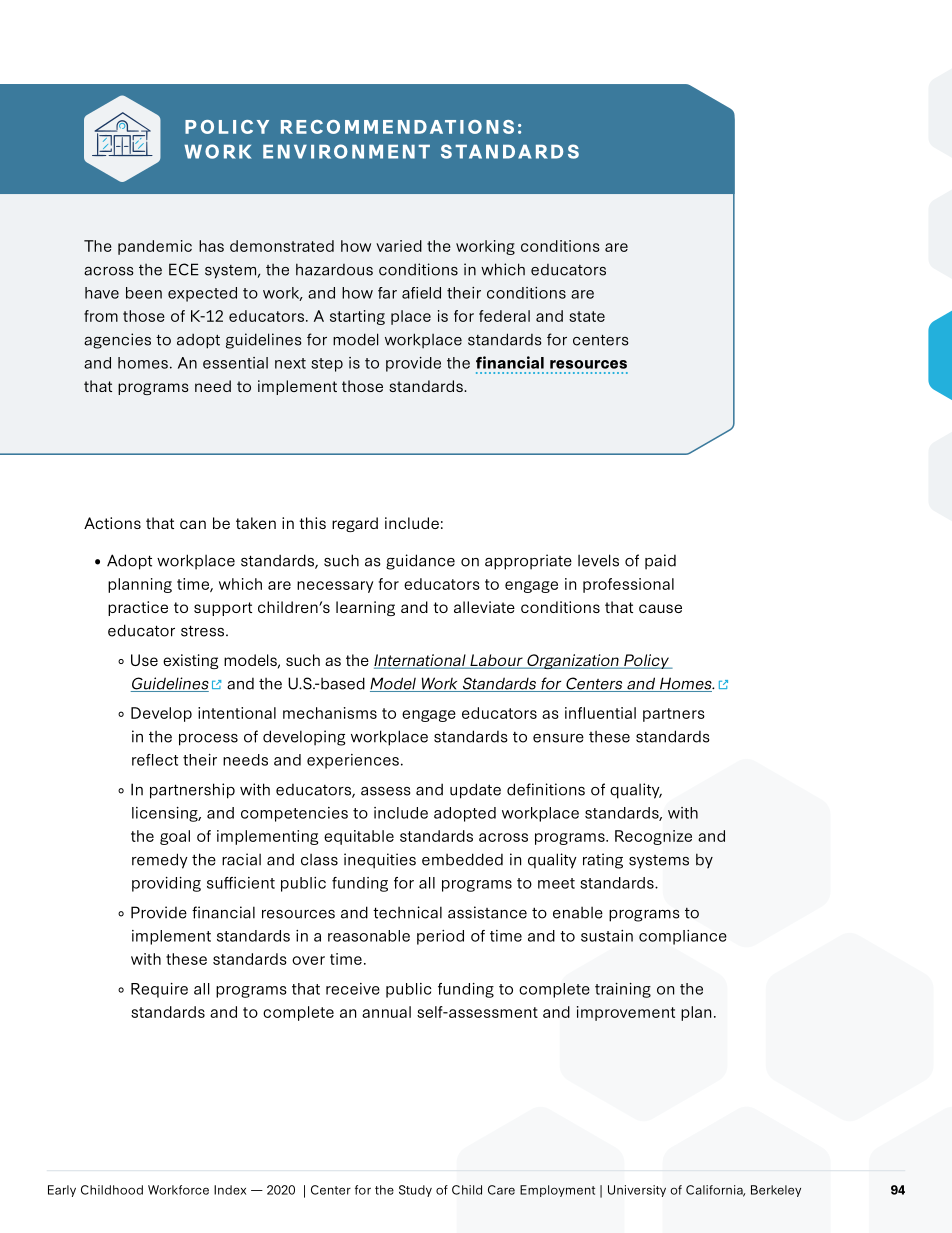 This screenshot has height=1233, width=952. Describe the element at coordinates (587, 316) in the screenshot. I see `state` at that location.
